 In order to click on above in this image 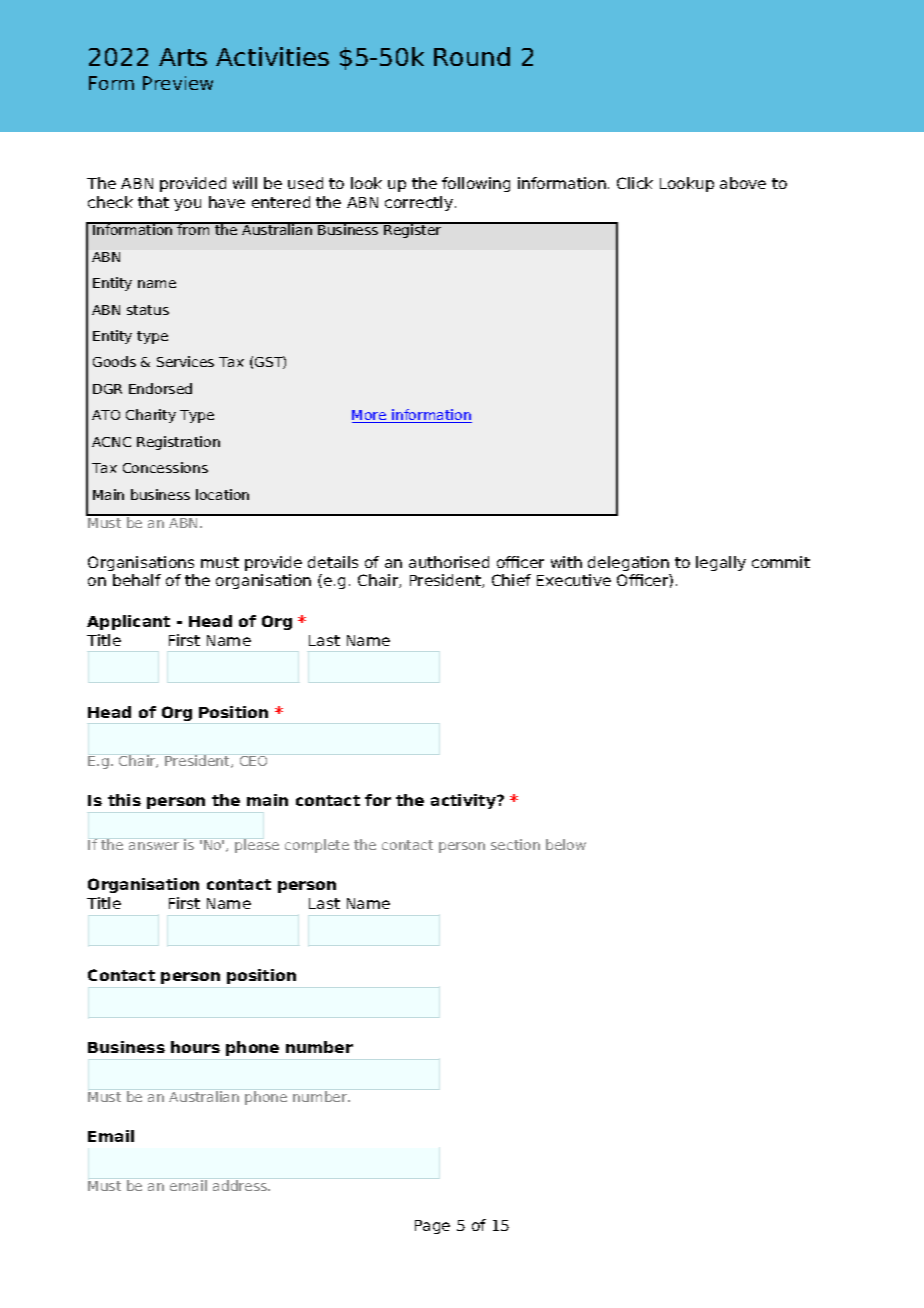, I will do `click(743, 183)`.
